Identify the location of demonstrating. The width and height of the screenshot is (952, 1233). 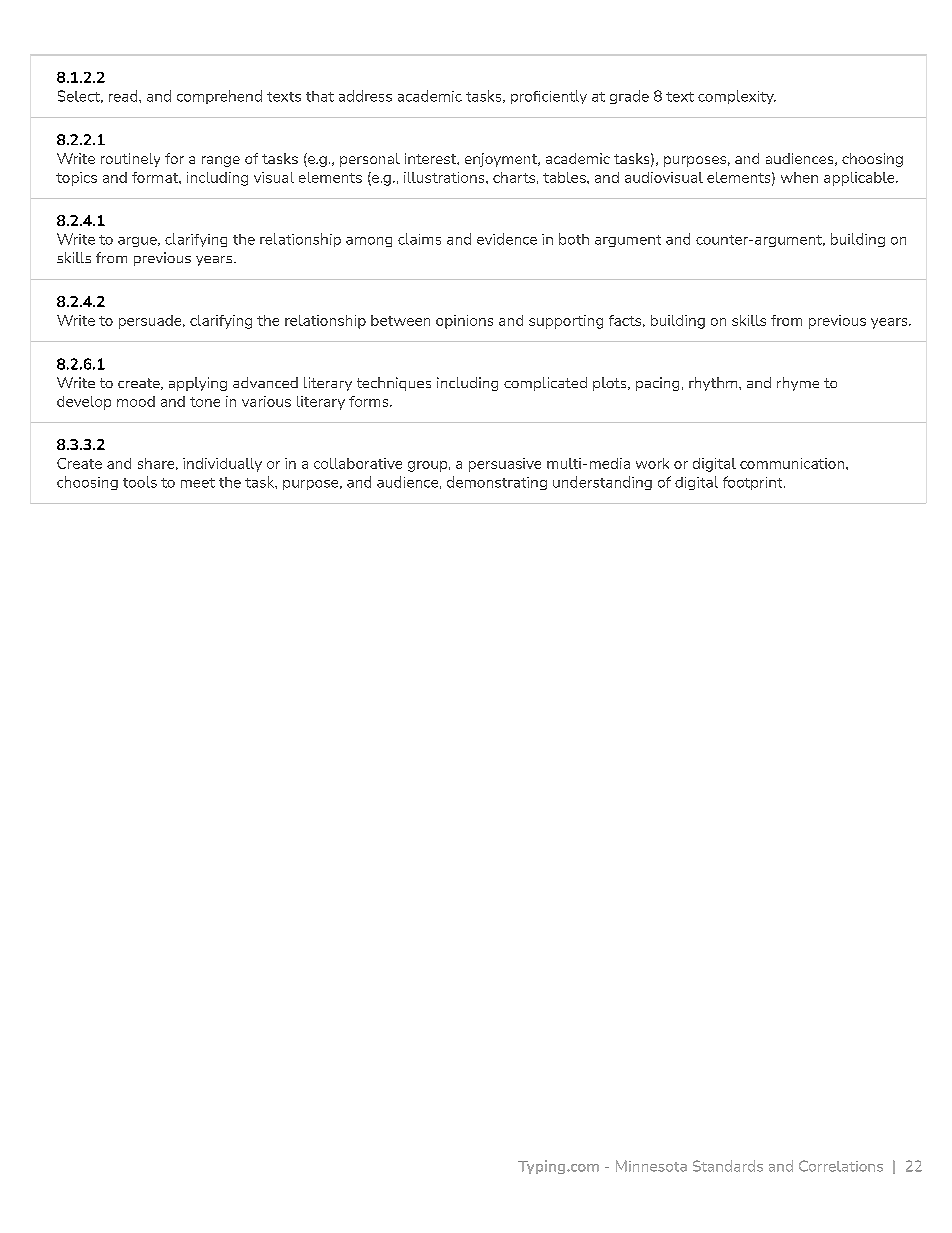
(497, 483).
